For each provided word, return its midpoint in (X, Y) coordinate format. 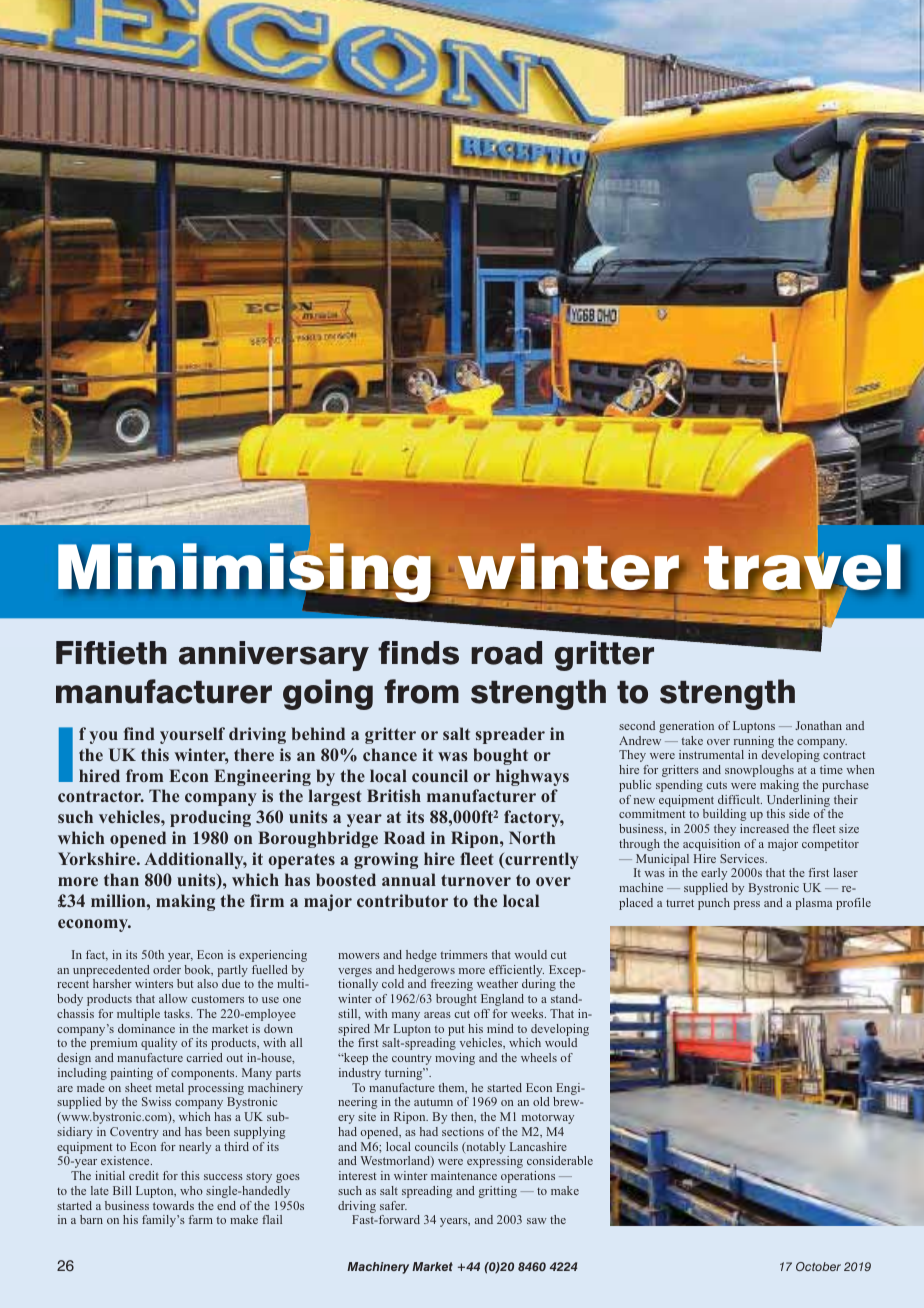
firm (267, 900)
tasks (178, 1013)
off (482, 1013)
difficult (740, 799)
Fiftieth (111, 653)
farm (201, 1219)
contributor (402, 900)
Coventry (134, 1133)
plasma (814, 904)
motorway (548, 1119)
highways (532, 777)
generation (686, 727)
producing (210, 818)
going (328, 694)
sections (463, 1131)
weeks (528, 1013)
